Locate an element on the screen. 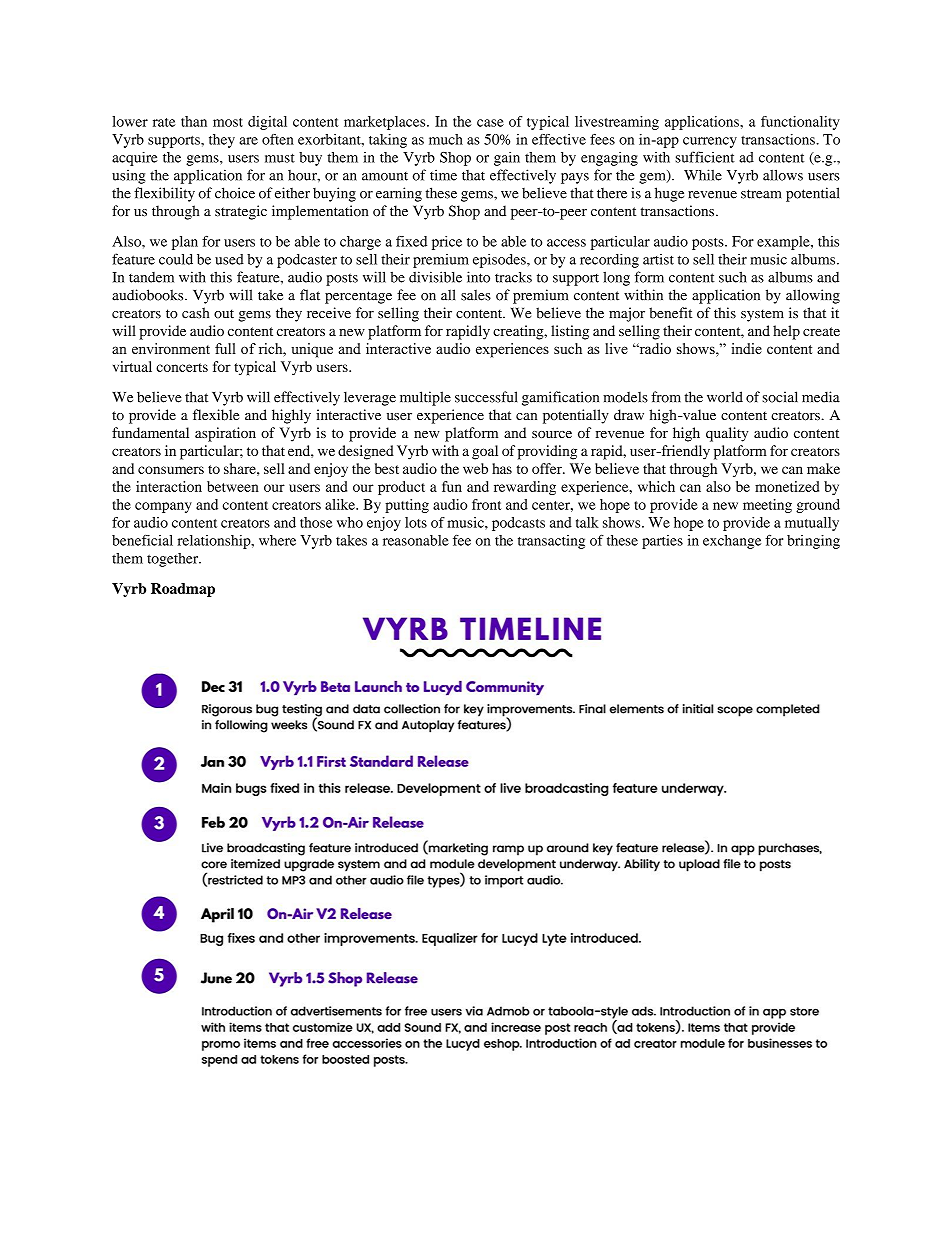 The height and width of the screenshot is (1233, 952). most is located at coordinates (228, 122).
